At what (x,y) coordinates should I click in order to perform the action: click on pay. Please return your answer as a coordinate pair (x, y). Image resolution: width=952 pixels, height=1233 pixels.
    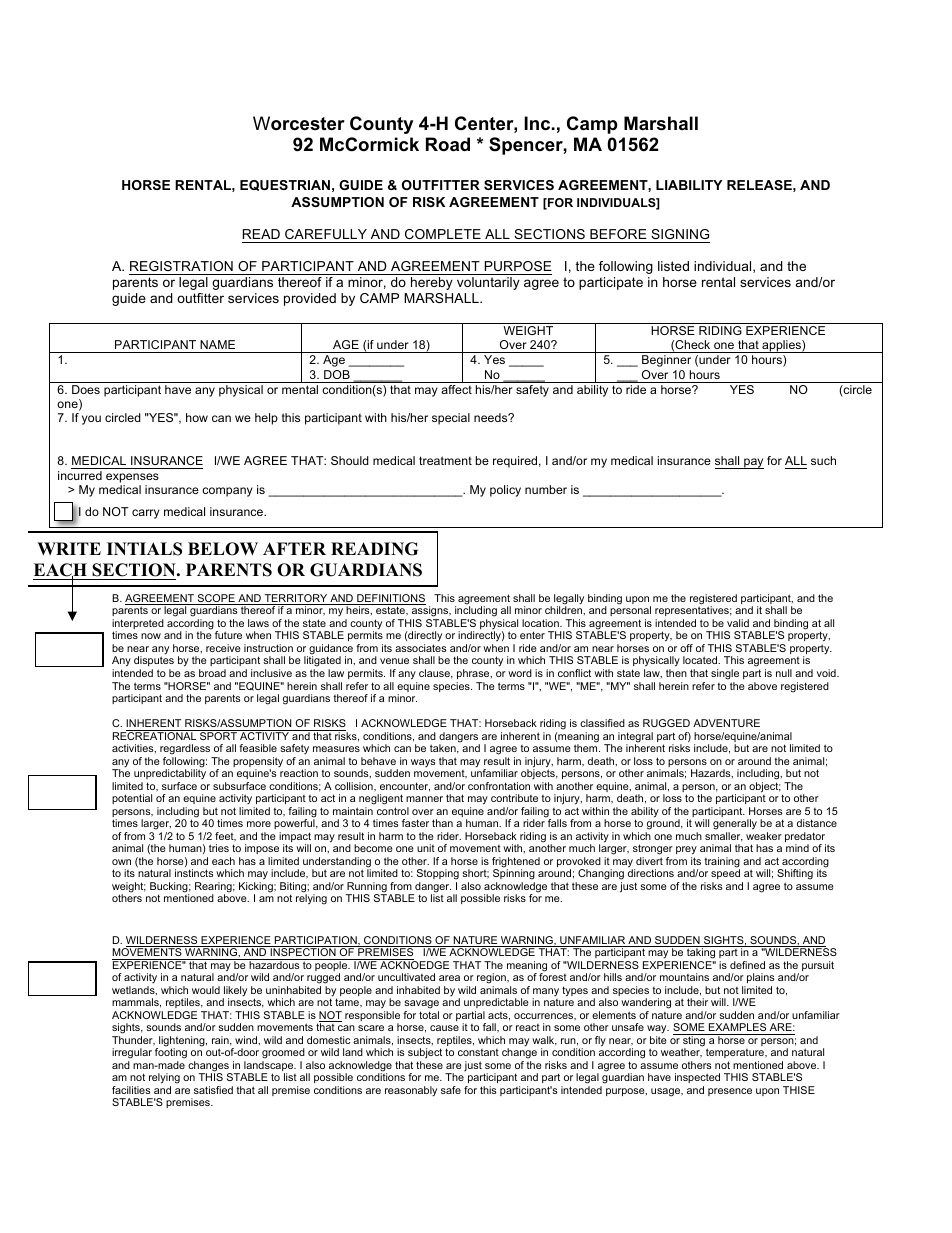
    Looking at the image, I should click on (753, 463).
